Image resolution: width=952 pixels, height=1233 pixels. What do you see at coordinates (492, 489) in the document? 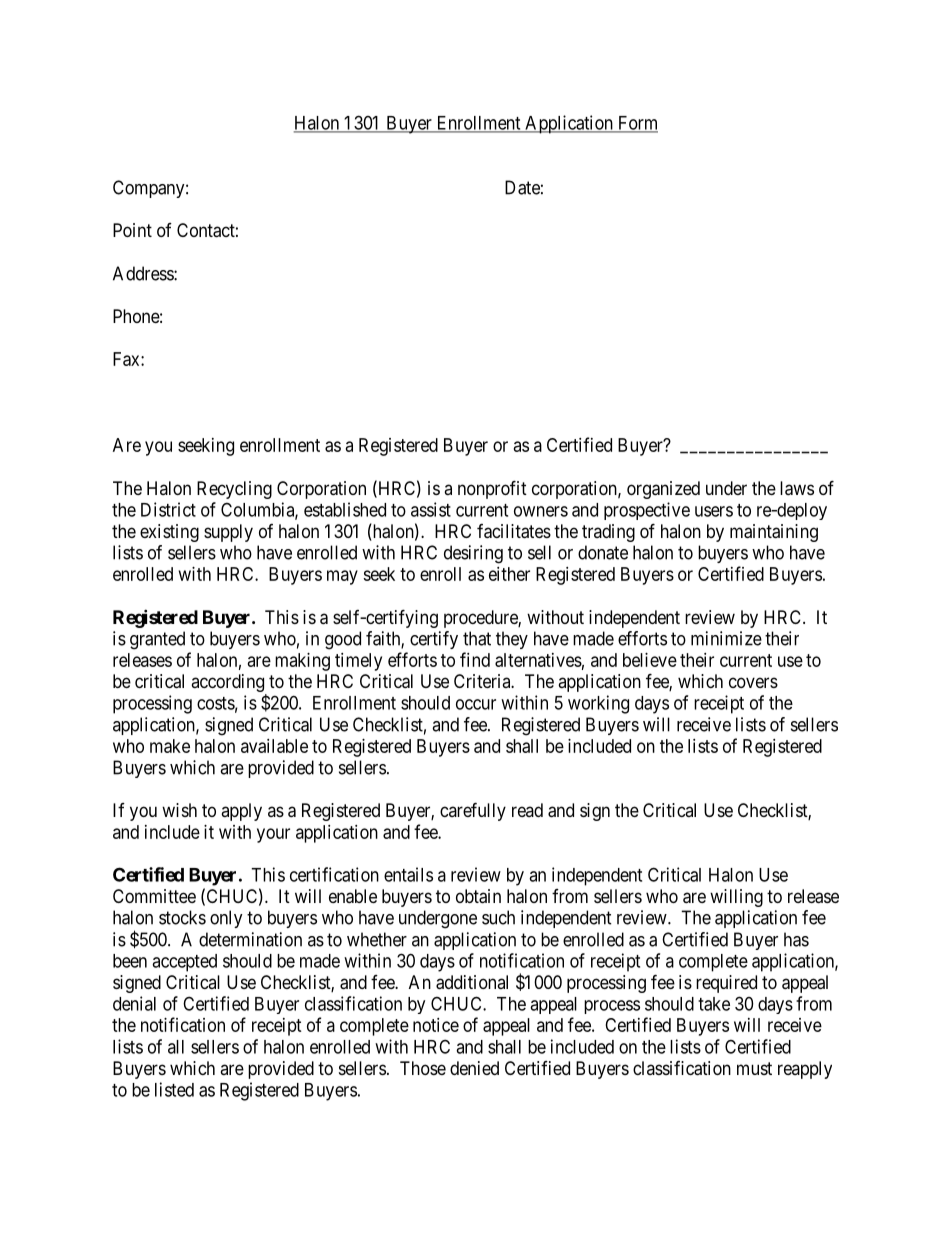
I see `nonprofit` at bounding box center [492, 489].
